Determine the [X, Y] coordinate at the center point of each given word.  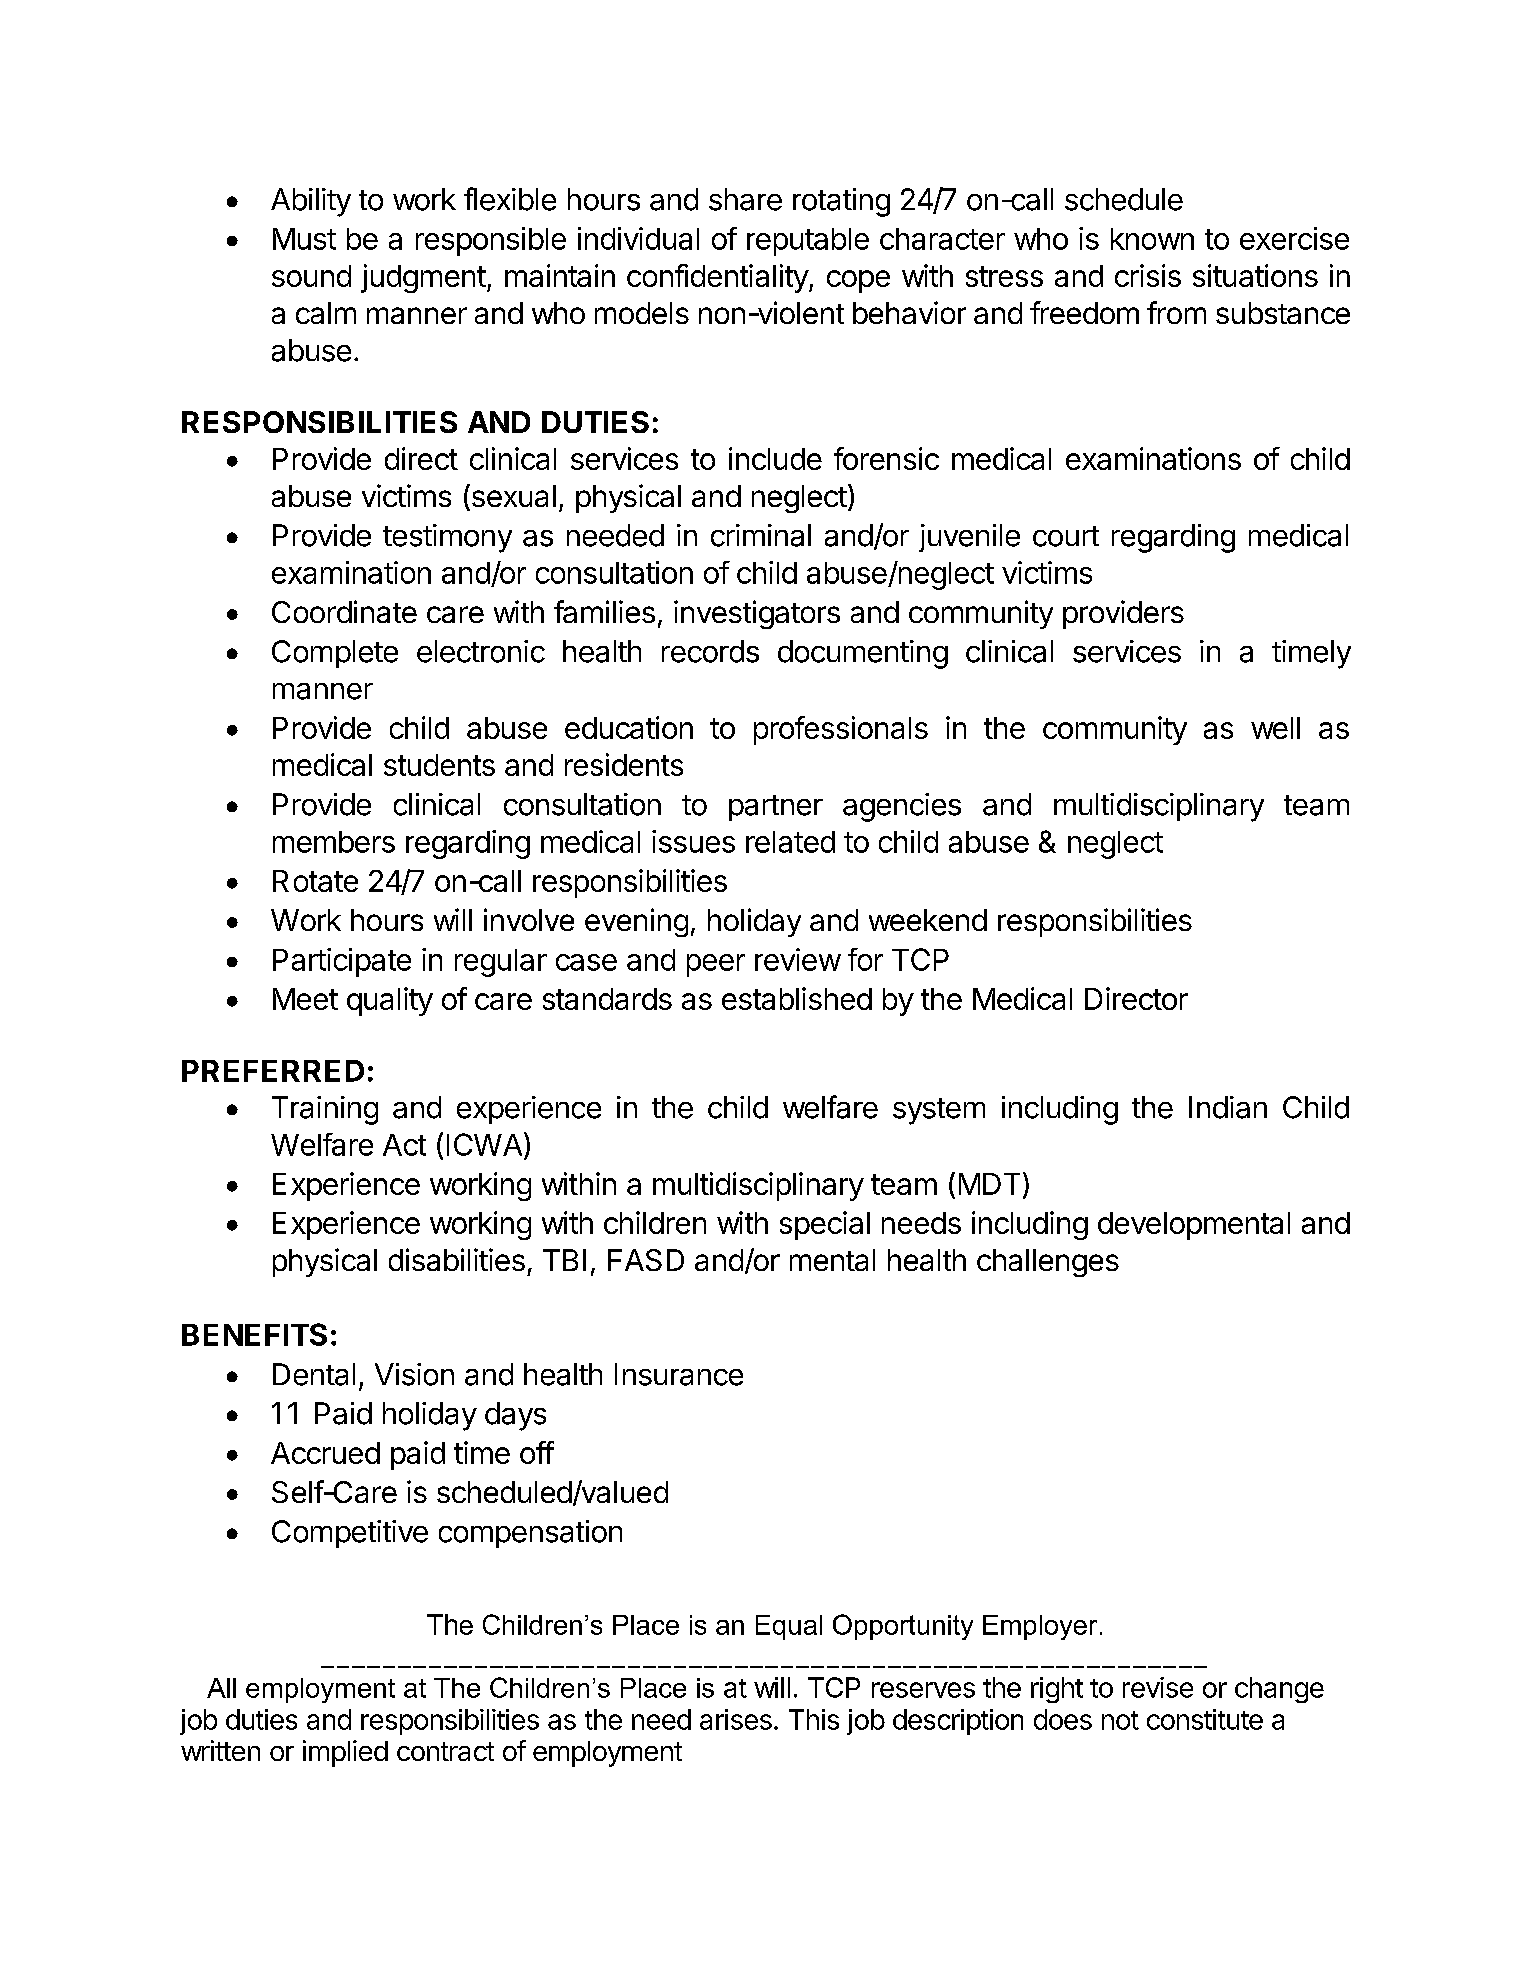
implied [345, 1753]
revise [1158, 1687]
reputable [808, 242]
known [1152, 239]
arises [736, 1719]
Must [304, 239]
